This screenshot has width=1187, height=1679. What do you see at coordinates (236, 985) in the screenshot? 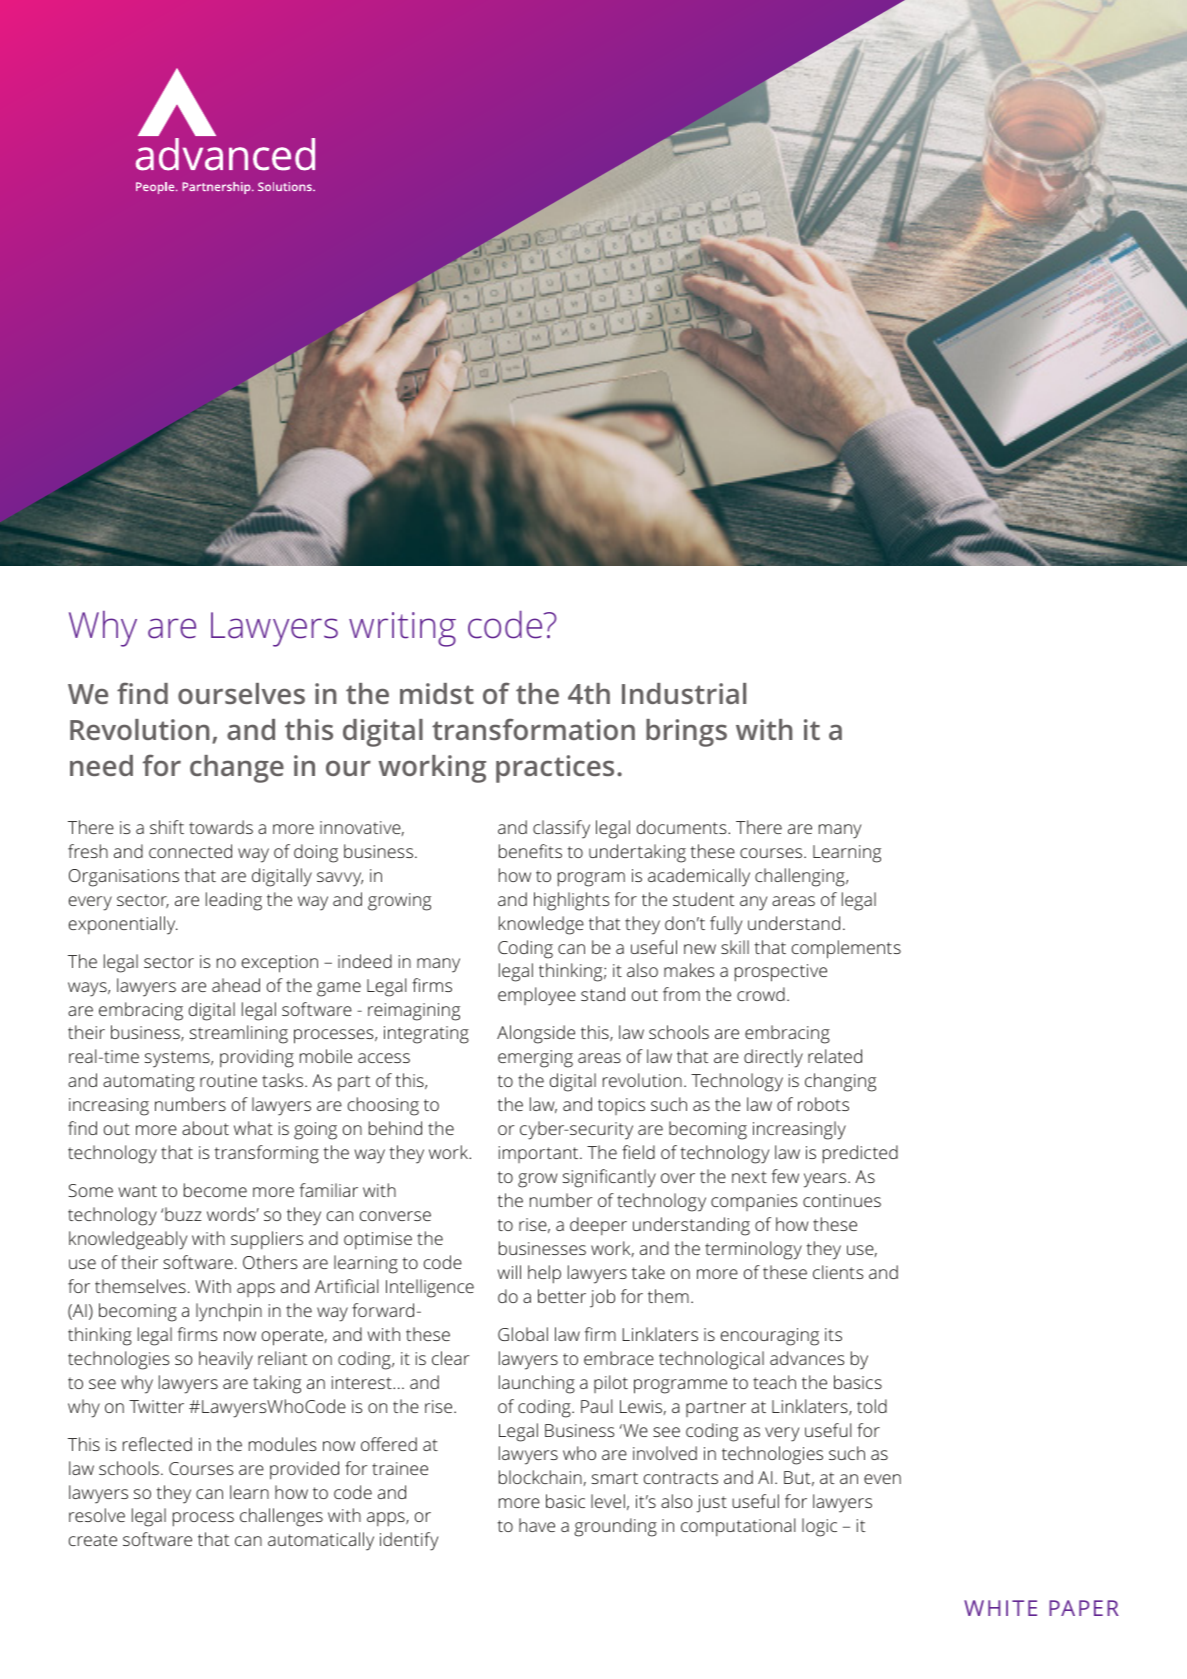
I see `ahead` at bounding box center [236, 985].
